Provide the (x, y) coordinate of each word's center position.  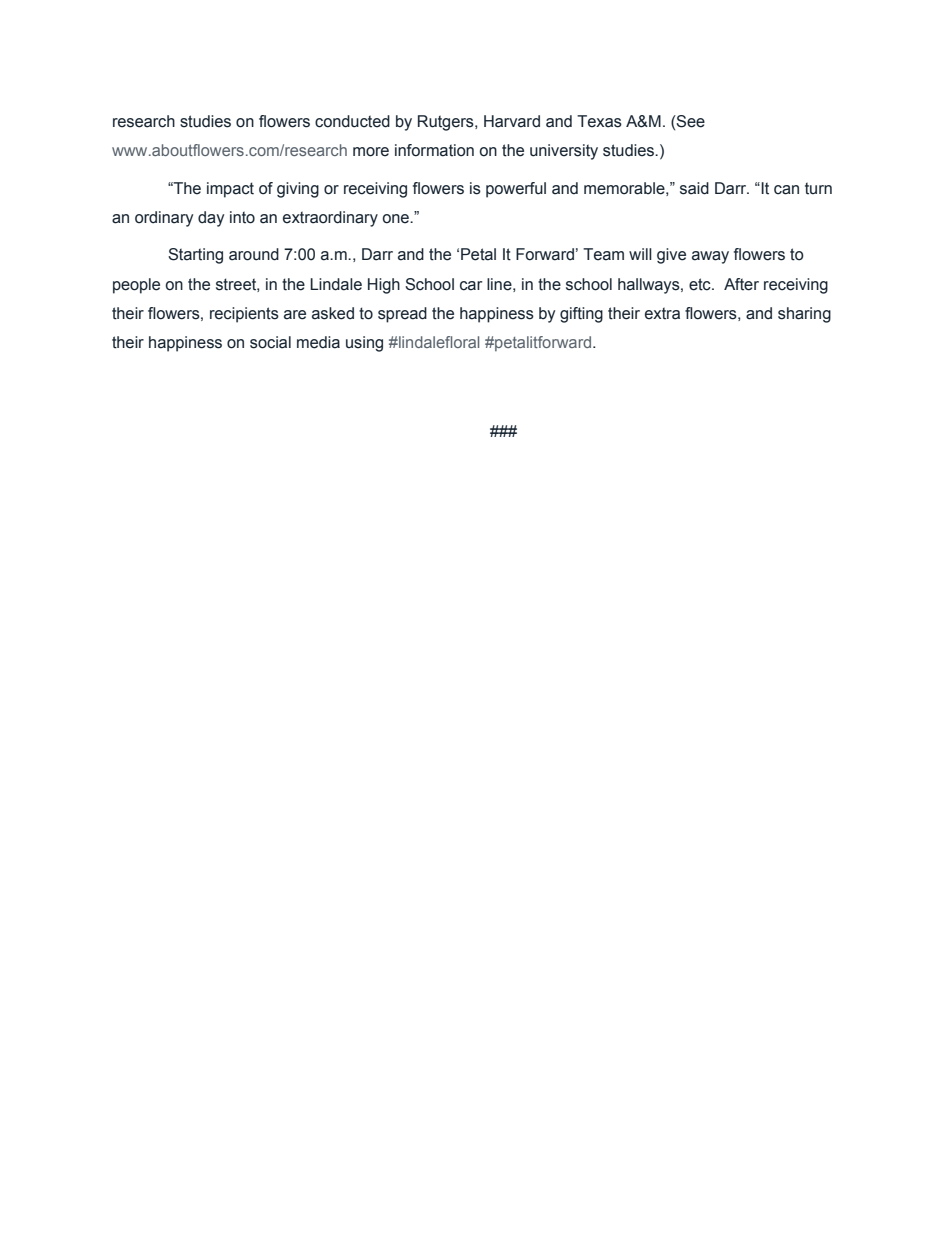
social (270, 342)
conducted (352, 121)
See (690, 121)
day (211, 219)
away (710, 257)
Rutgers (447, 123)
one (397, 219)
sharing (804, 315)
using (364, 344)
